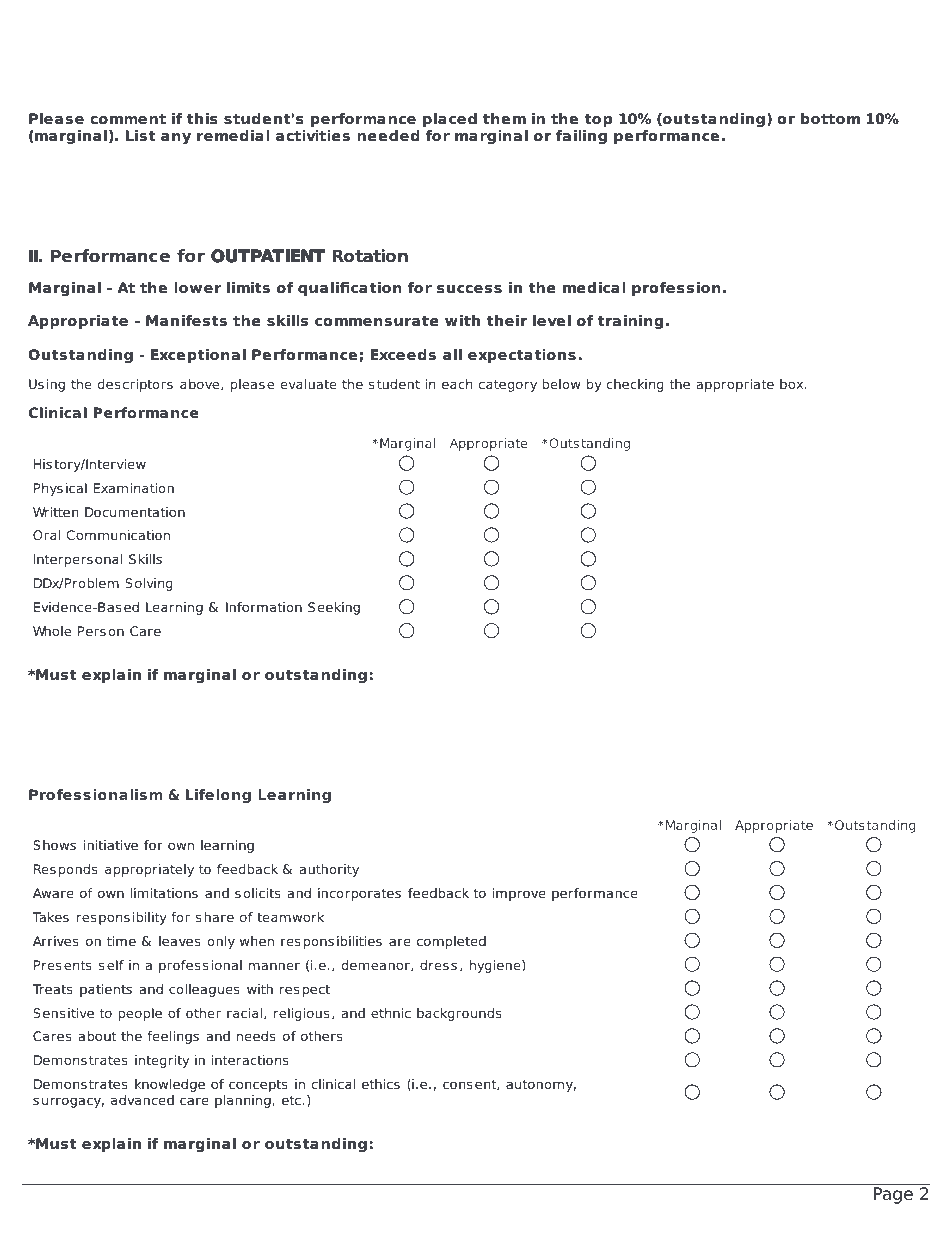  What do you see at coordinates (198, 356) in the image?
I see `Exceptional` at bounding box center [198, 356].
